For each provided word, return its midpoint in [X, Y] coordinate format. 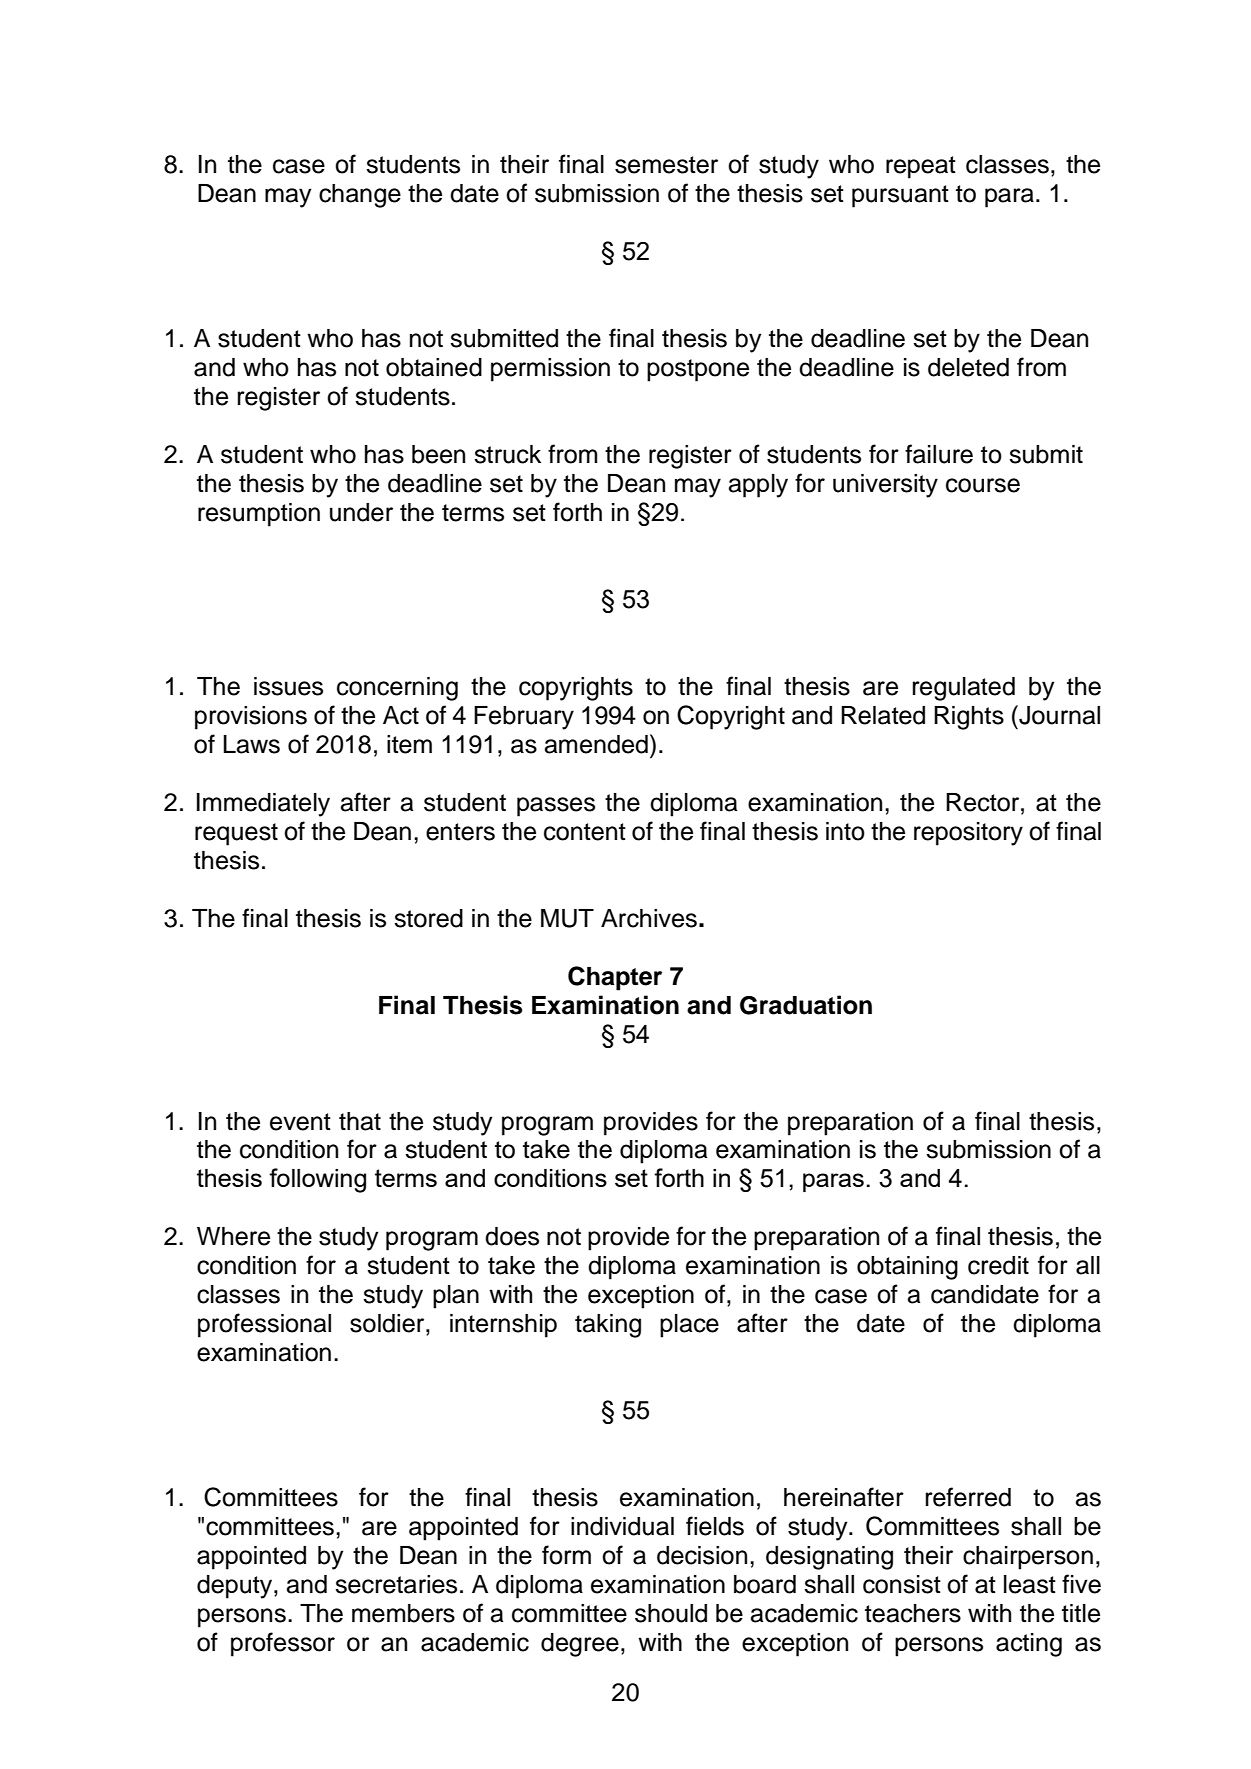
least [1030, 1584]
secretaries [396, 1584]
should [671, 1613]
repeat [921, 167]
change [360, 196]
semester [666, 165]
